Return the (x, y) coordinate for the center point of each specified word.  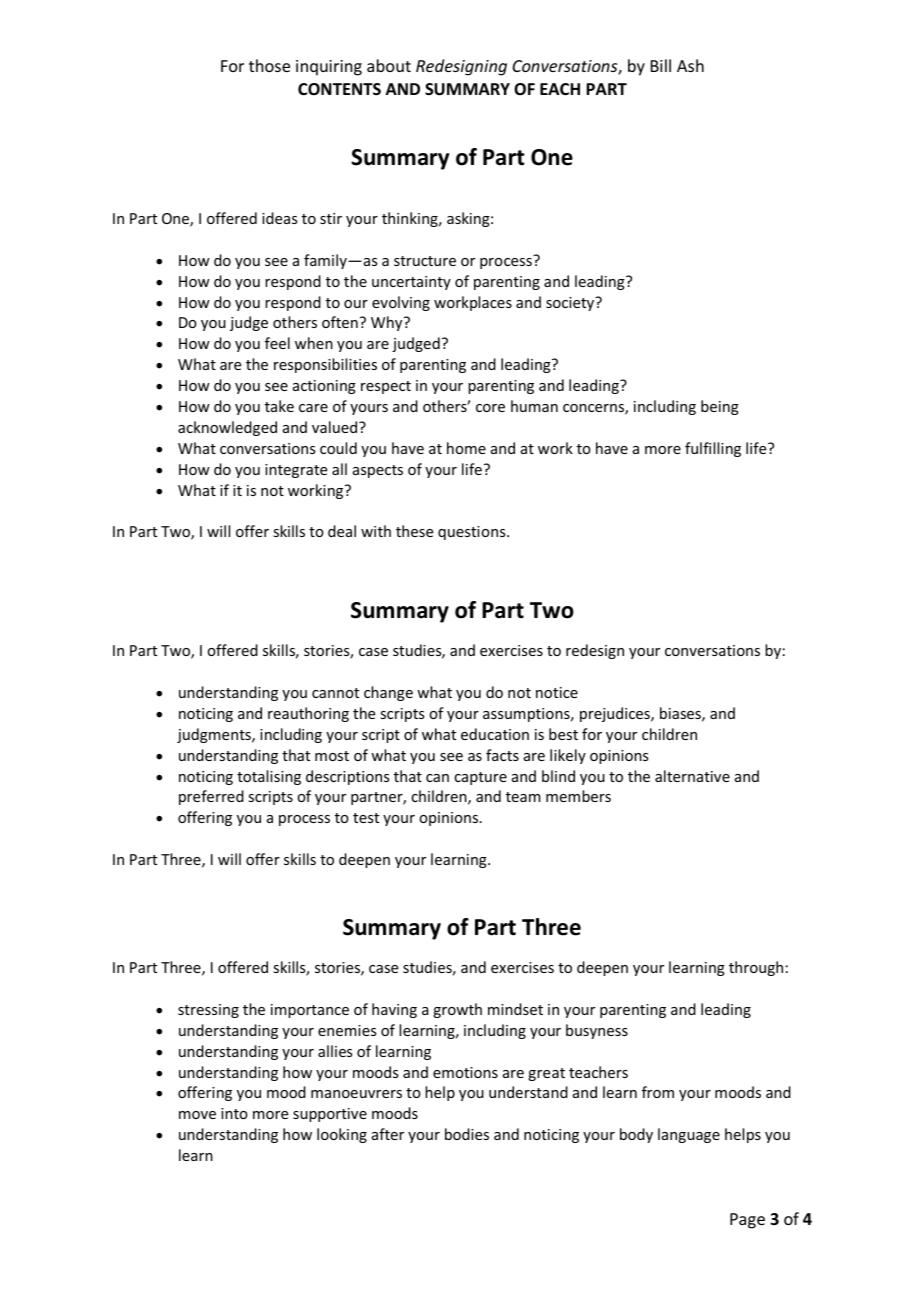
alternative (692, 776)
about (389, 65)
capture (480, 778)
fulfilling (713, 449)
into (234, 1113)
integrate (296, 471)
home (466, 448)
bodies (467, 1134)
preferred (211, 797)
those (269, 65)
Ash (690, 65)
